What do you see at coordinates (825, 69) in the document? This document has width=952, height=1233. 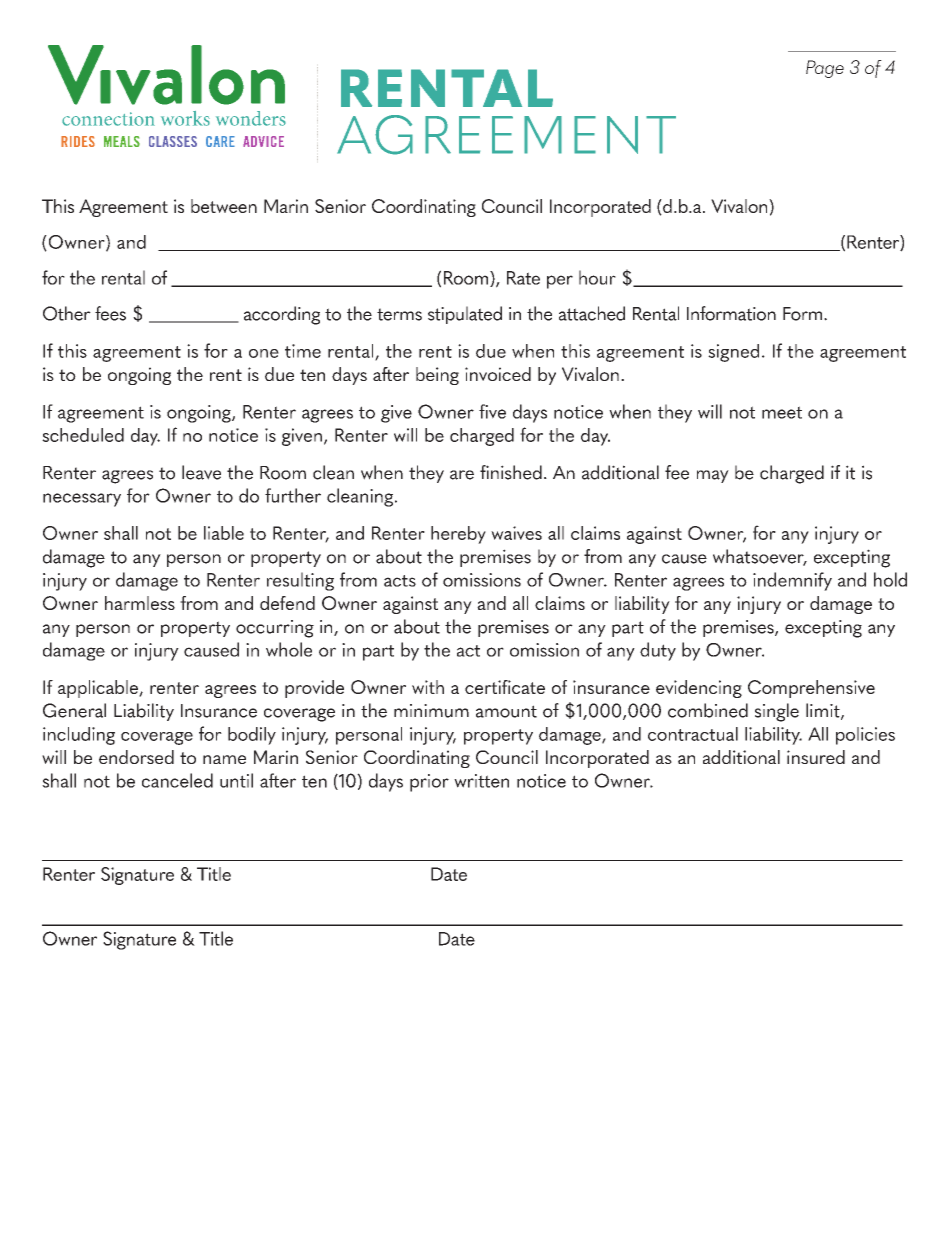 I see `Page` at bounding box center [825, 69].
